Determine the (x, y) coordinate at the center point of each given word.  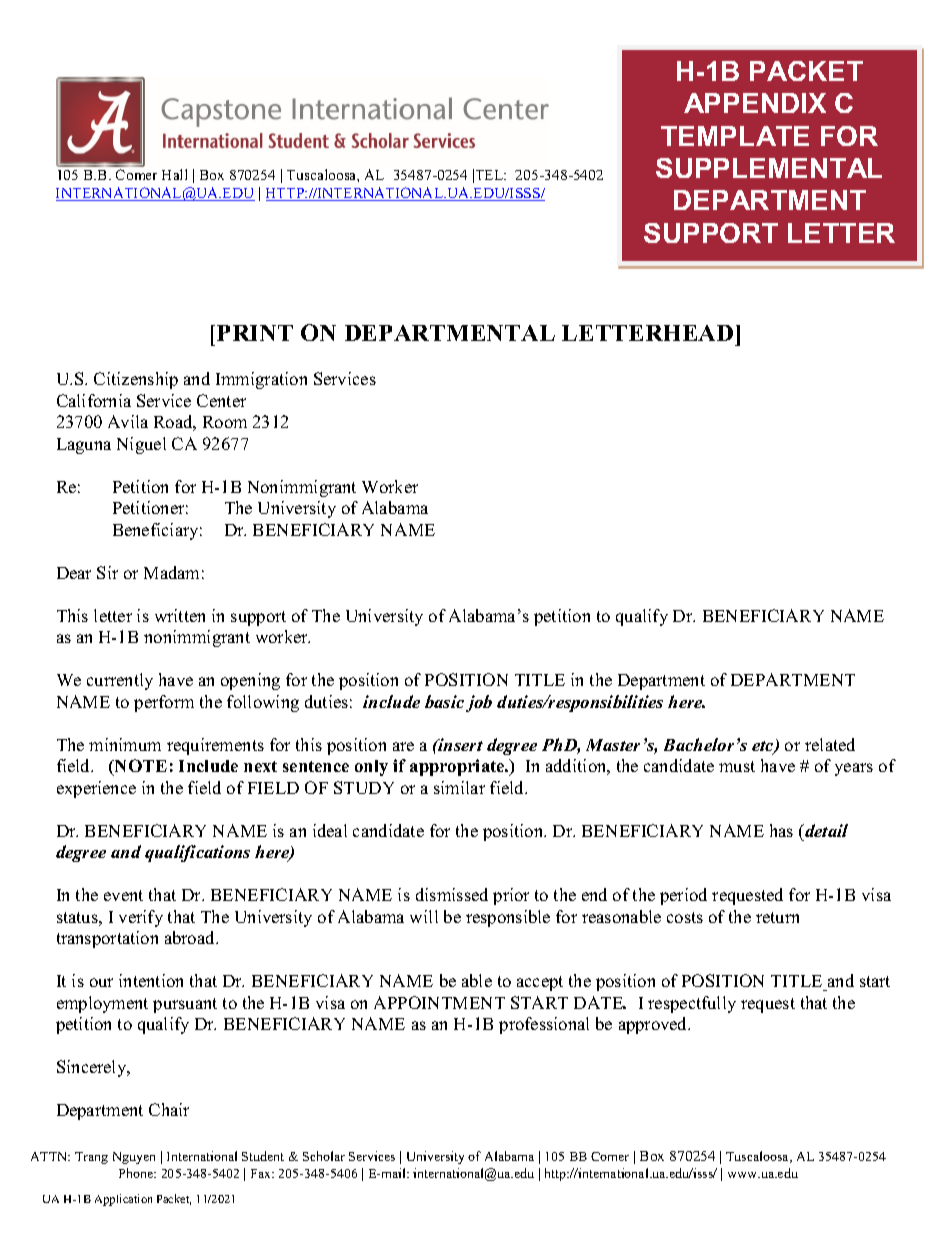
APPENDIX (755, 103)
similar (459, 787)
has (781, 830)
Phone (137, 1173)
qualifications (197, 853)
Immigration (261, 380)
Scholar (324, 1156)
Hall (174, 174)
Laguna (84, 446)
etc (764, 747)
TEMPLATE (735, 136)
